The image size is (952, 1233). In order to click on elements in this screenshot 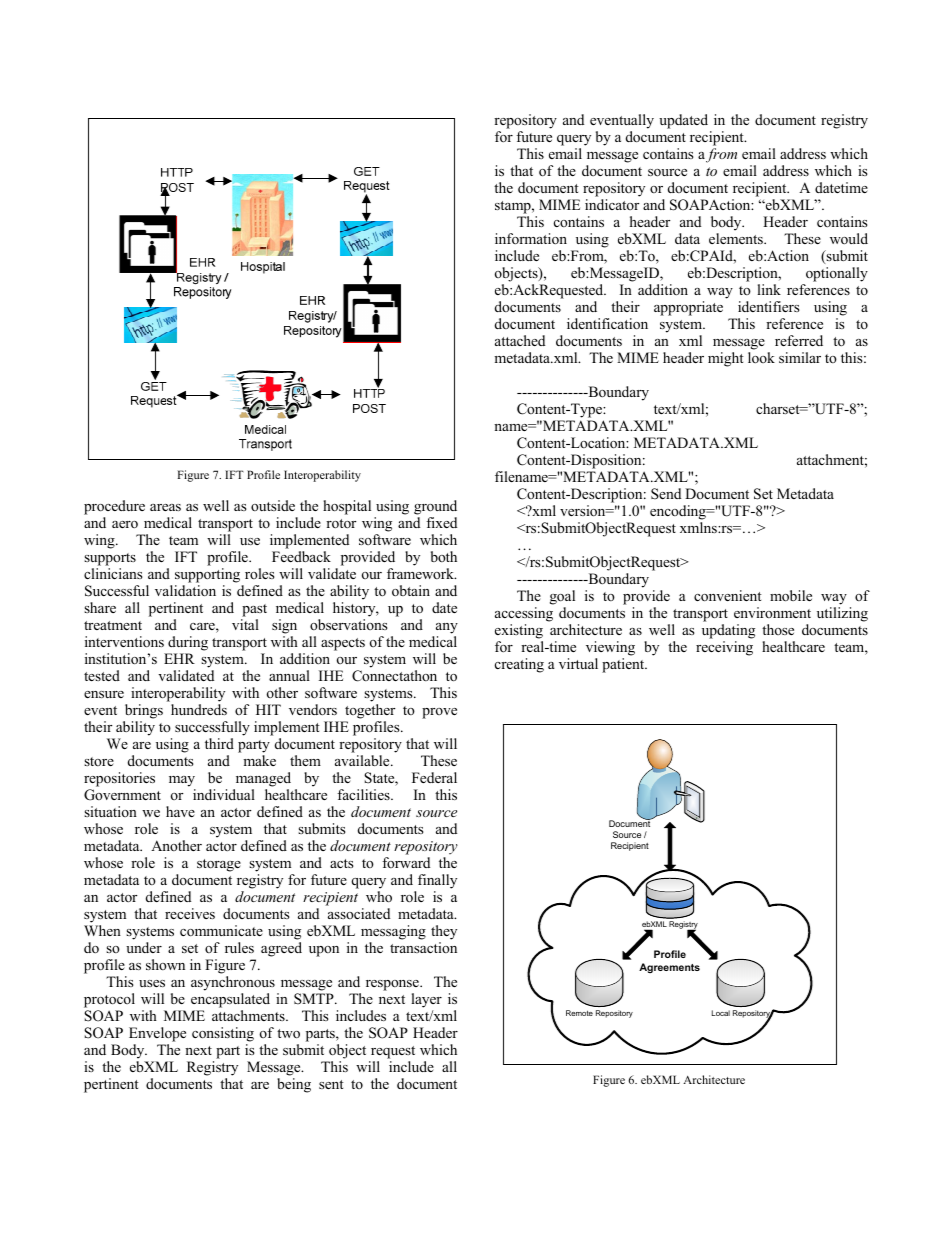, I will do `click(737, 238)`.
